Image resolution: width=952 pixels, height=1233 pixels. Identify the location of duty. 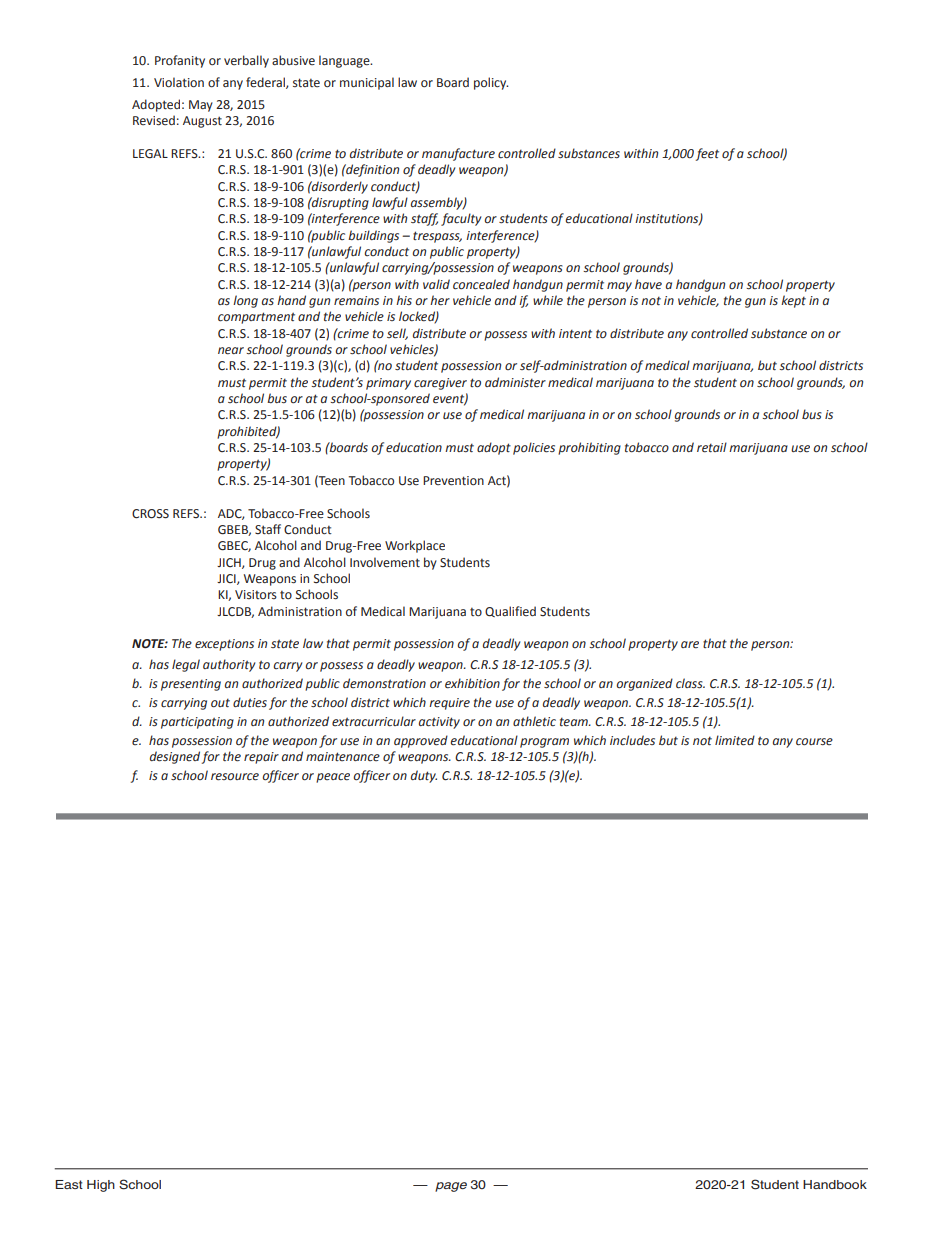
(424, 776).
